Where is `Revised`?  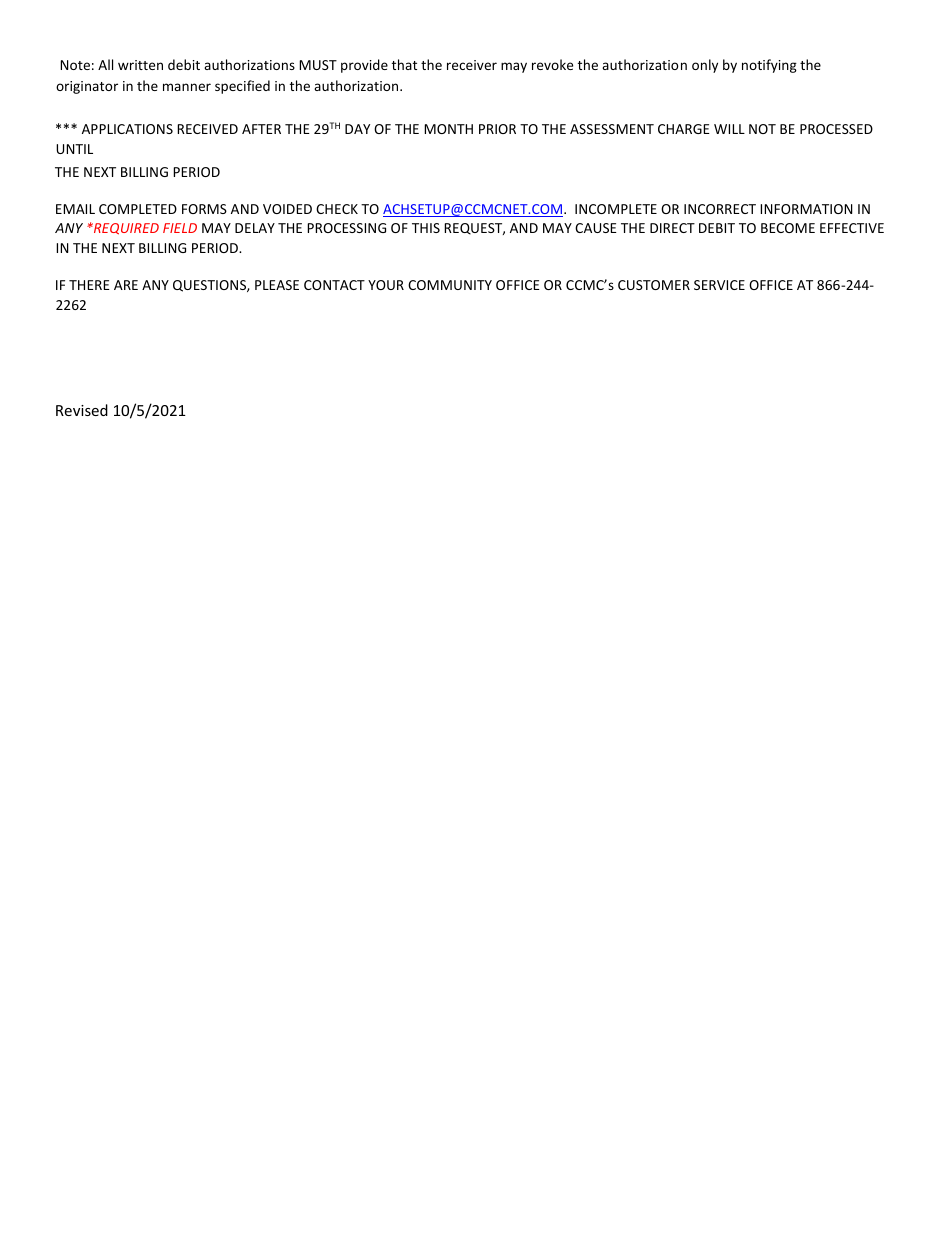 Revised is located at coordinates (82, 410).
